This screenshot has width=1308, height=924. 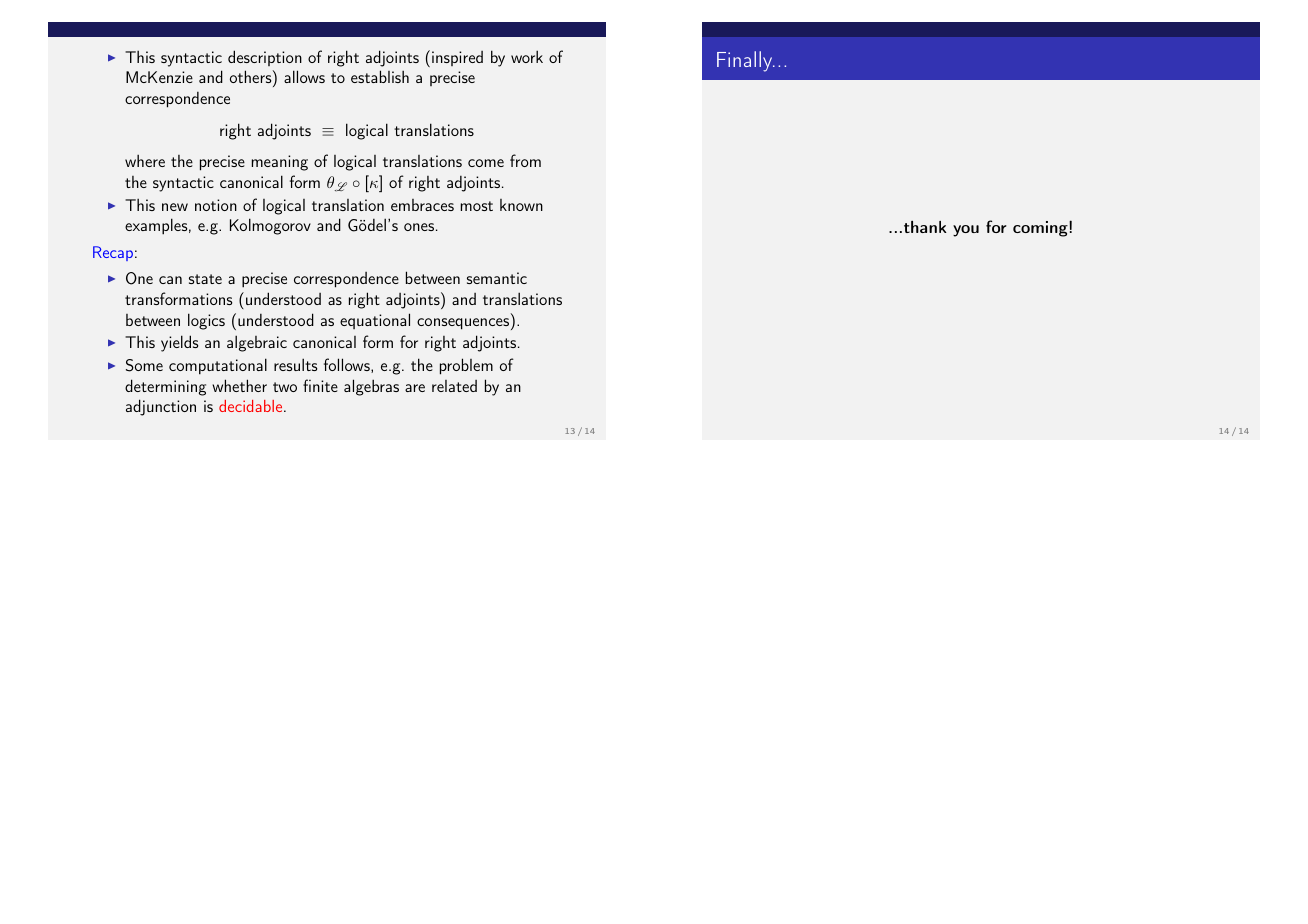 I want to click on from, so click(x=525, y=160).
